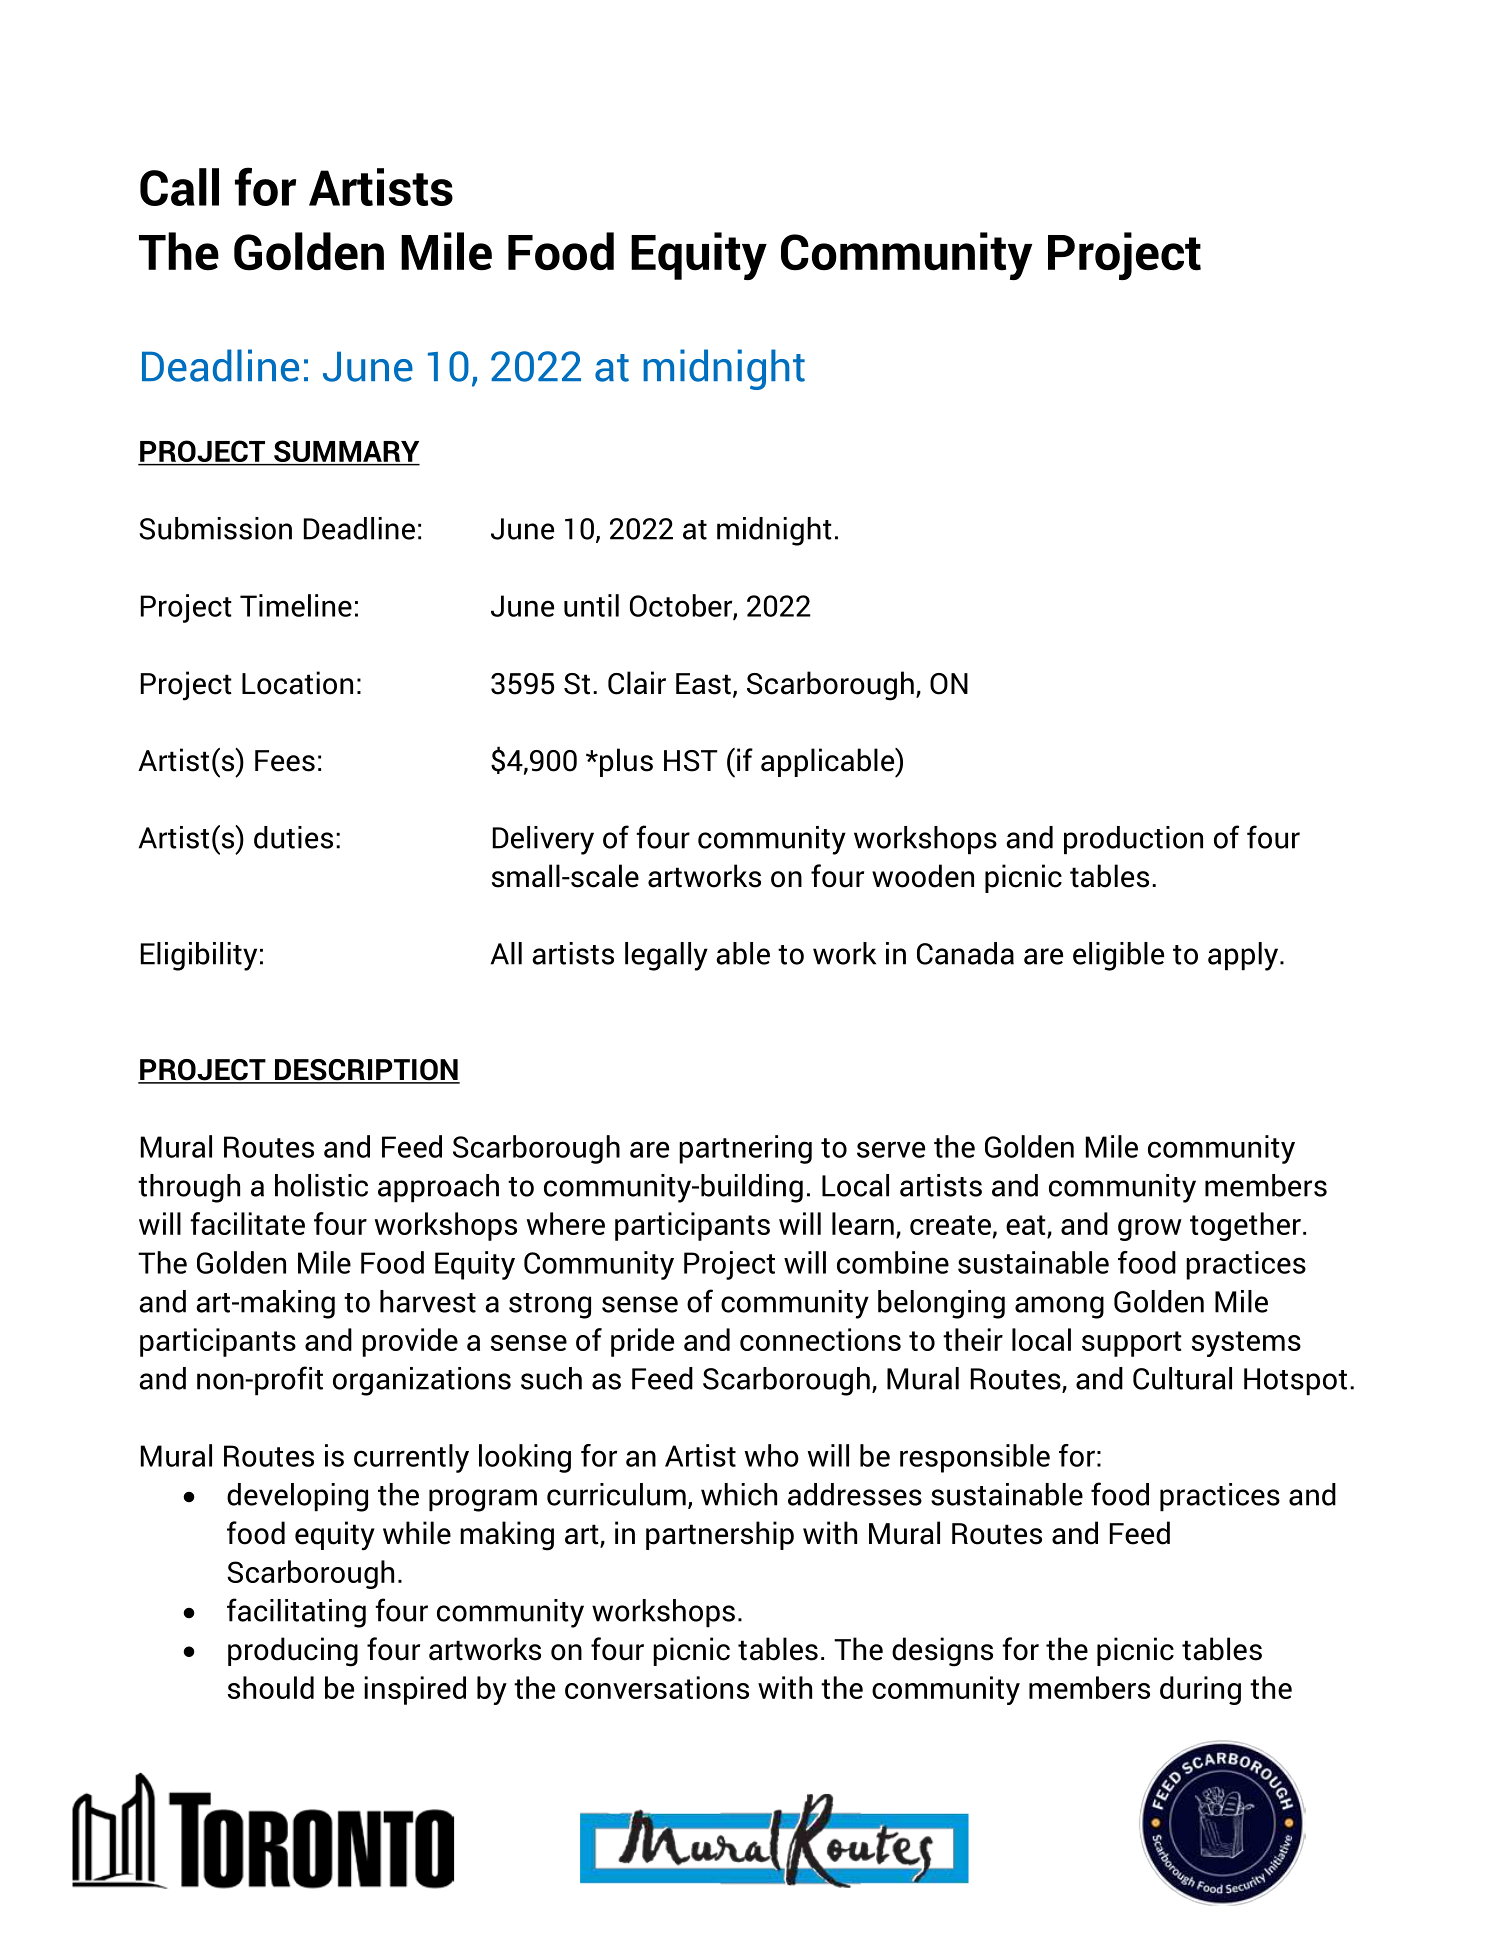 The image size is (1495, 1934). Describe the element at coordinates (293, 1652) in the image. I see `producing` at that location.
